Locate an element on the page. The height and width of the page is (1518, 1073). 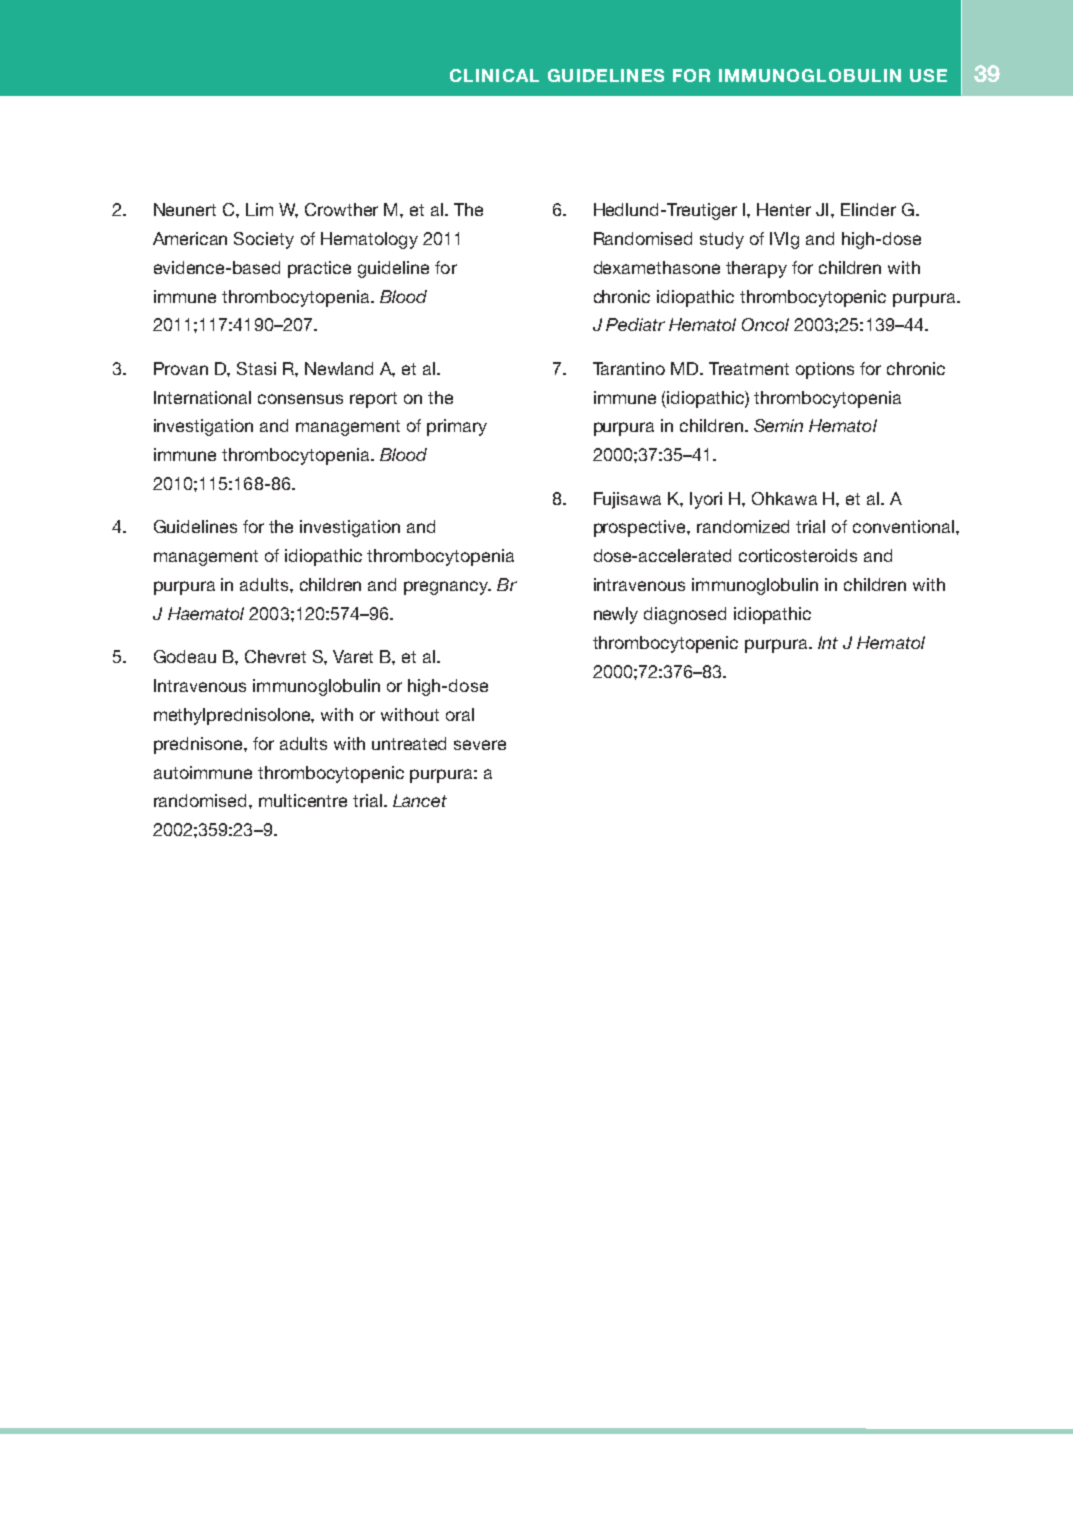
options is located at coordinates (825, 370).
